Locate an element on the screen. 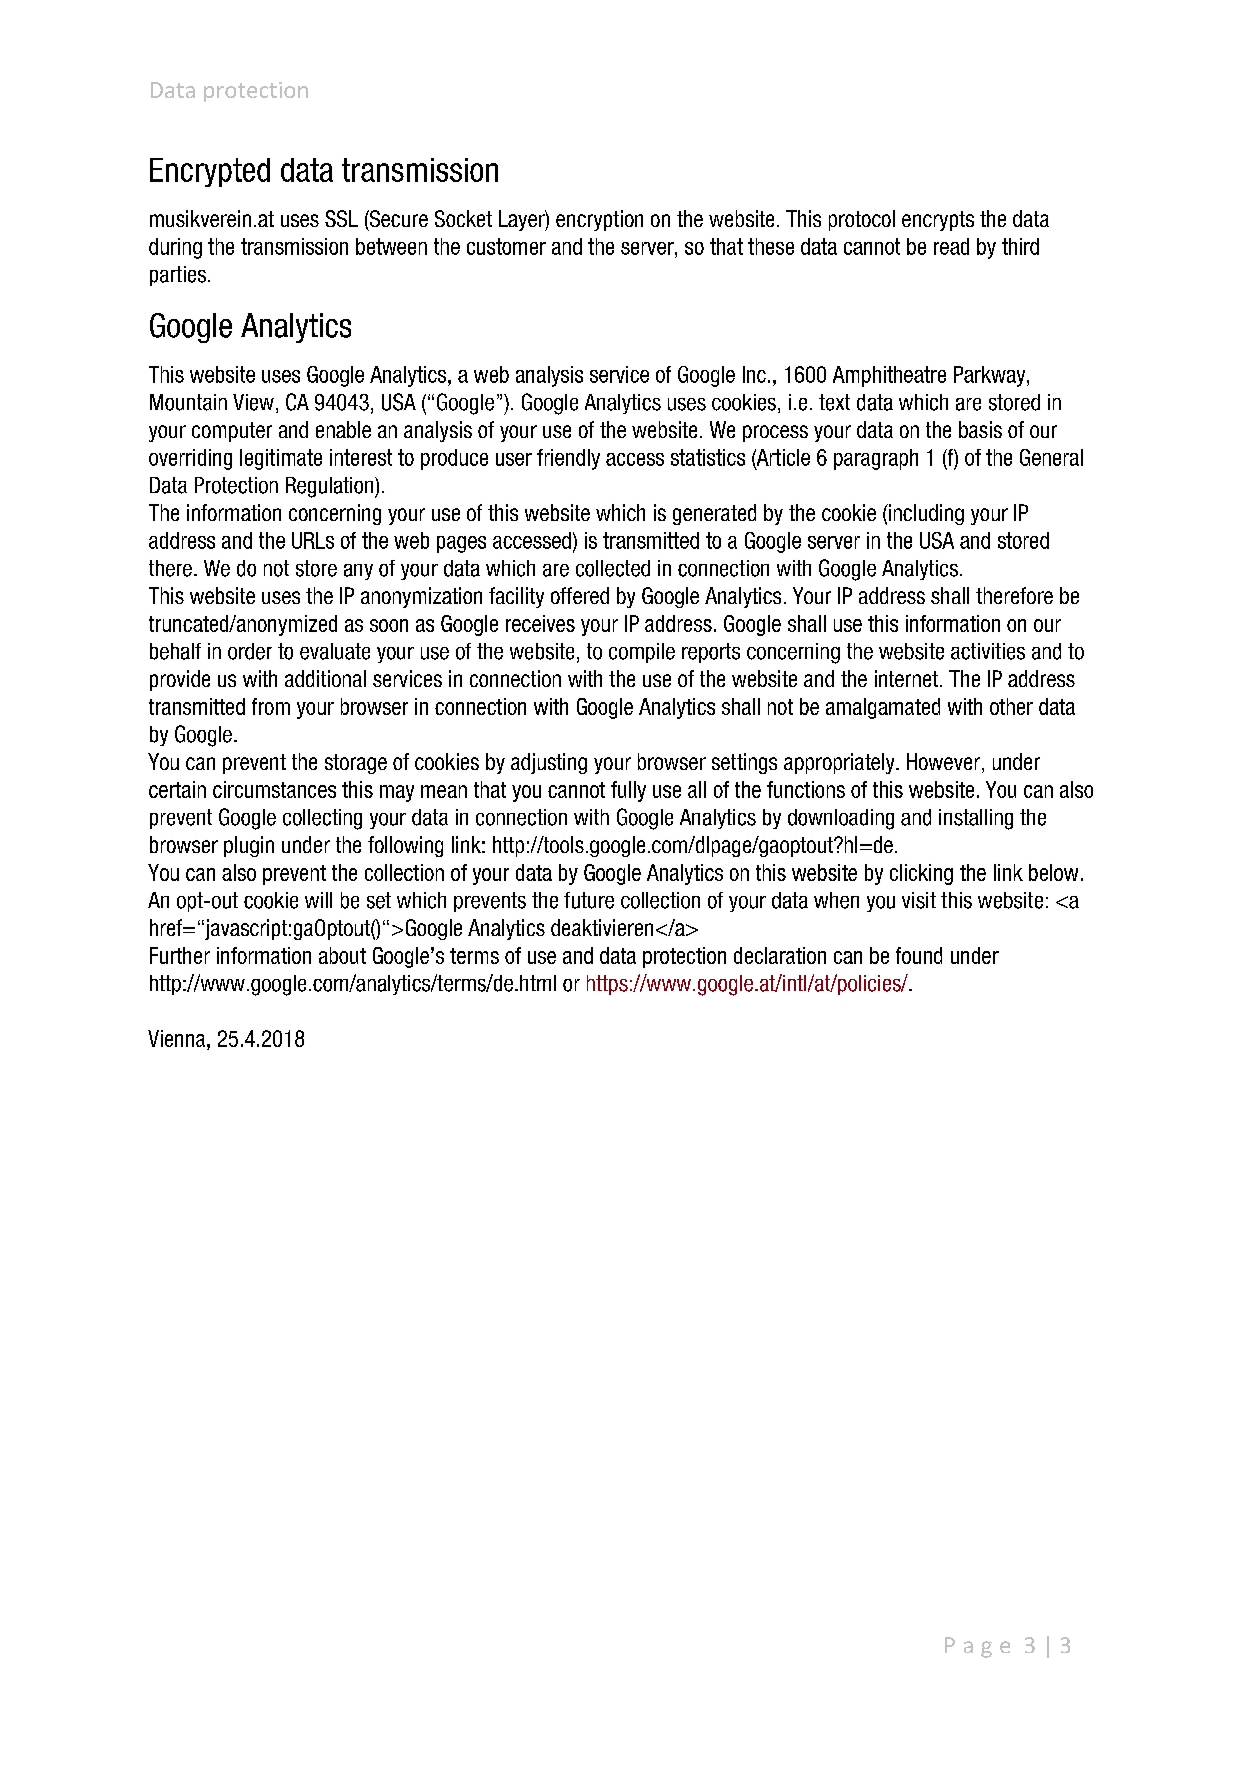  offered is located at coordinates (580, 595).
